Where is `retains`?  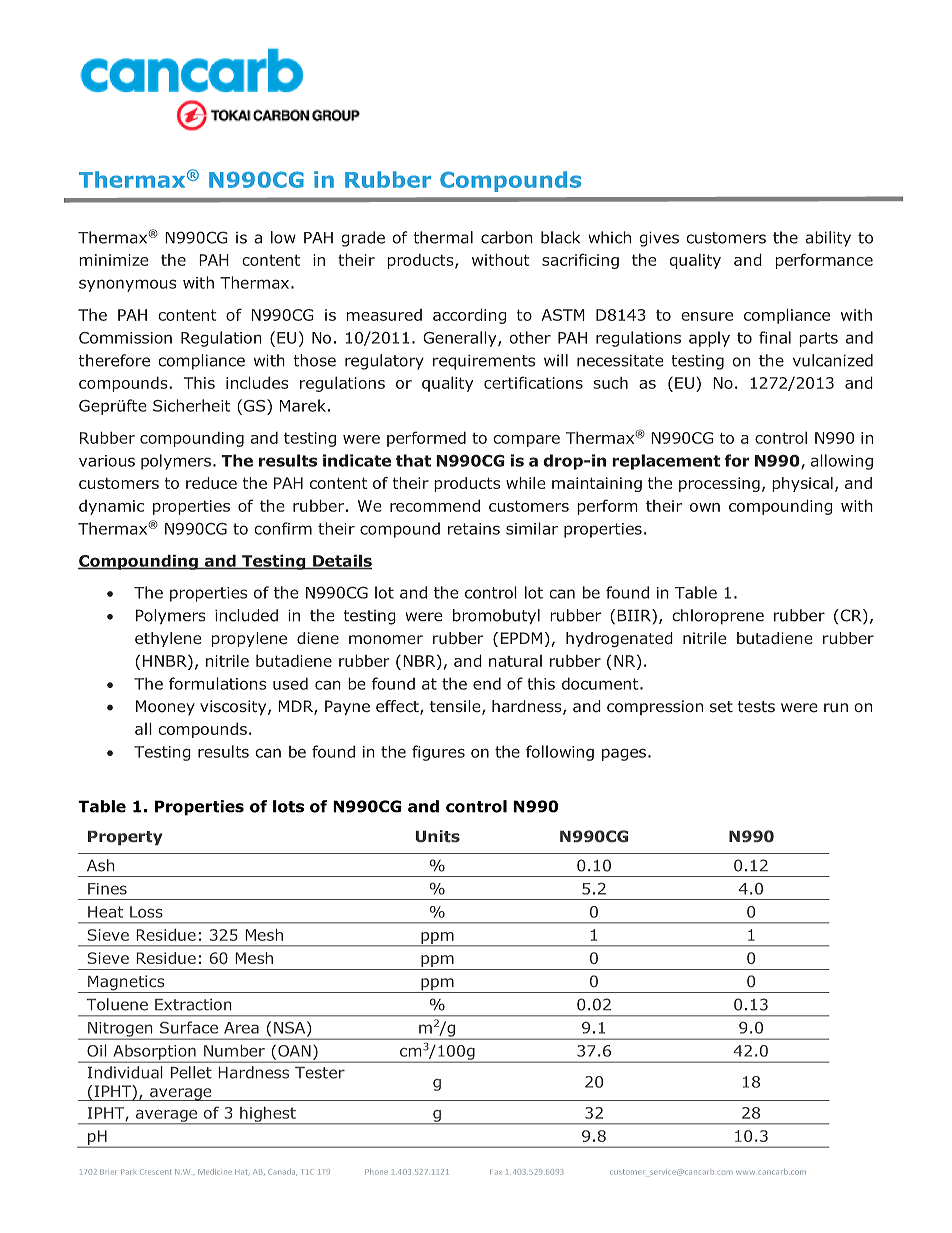
retains is located at coordinates (474, 529).
